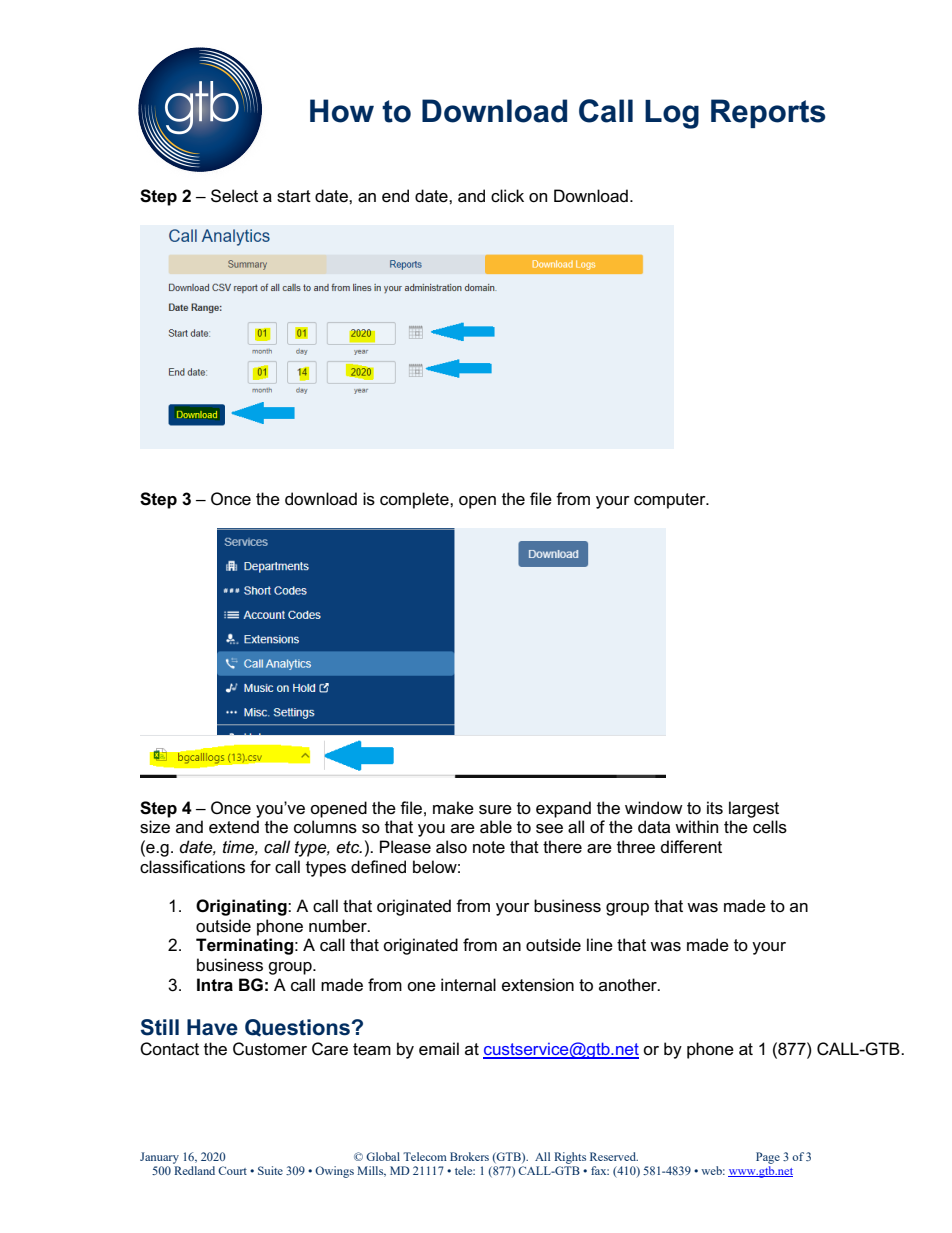 The height and width of the image is (1233, 952). I want to click on Select, so click(234, 196).
